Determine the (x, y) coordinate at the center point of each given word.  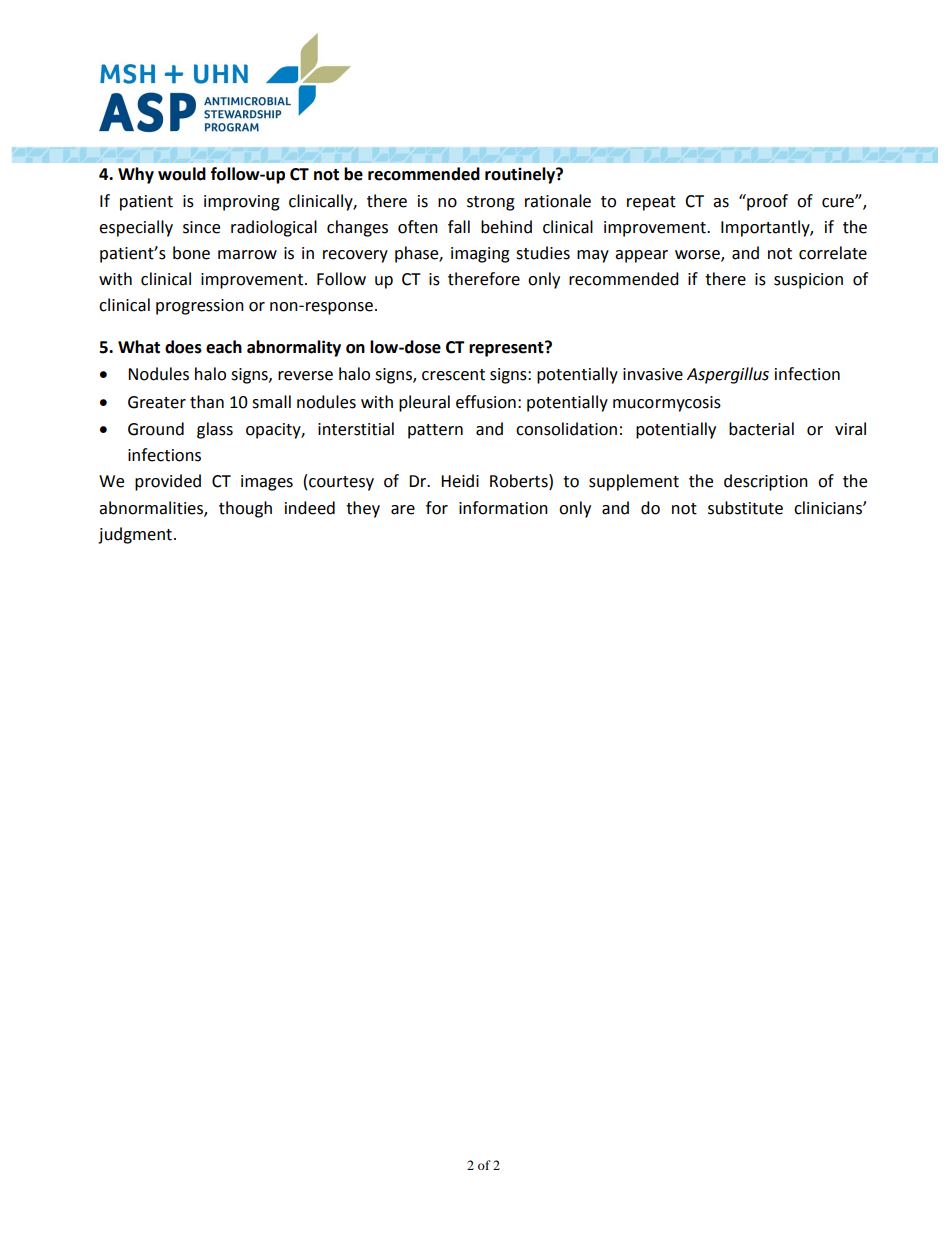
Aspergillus (728, 375)
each (224, 347)
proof (766, 202)
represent (507, 349)
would (182, 174)
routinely (521, 175)
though (245, 509)
